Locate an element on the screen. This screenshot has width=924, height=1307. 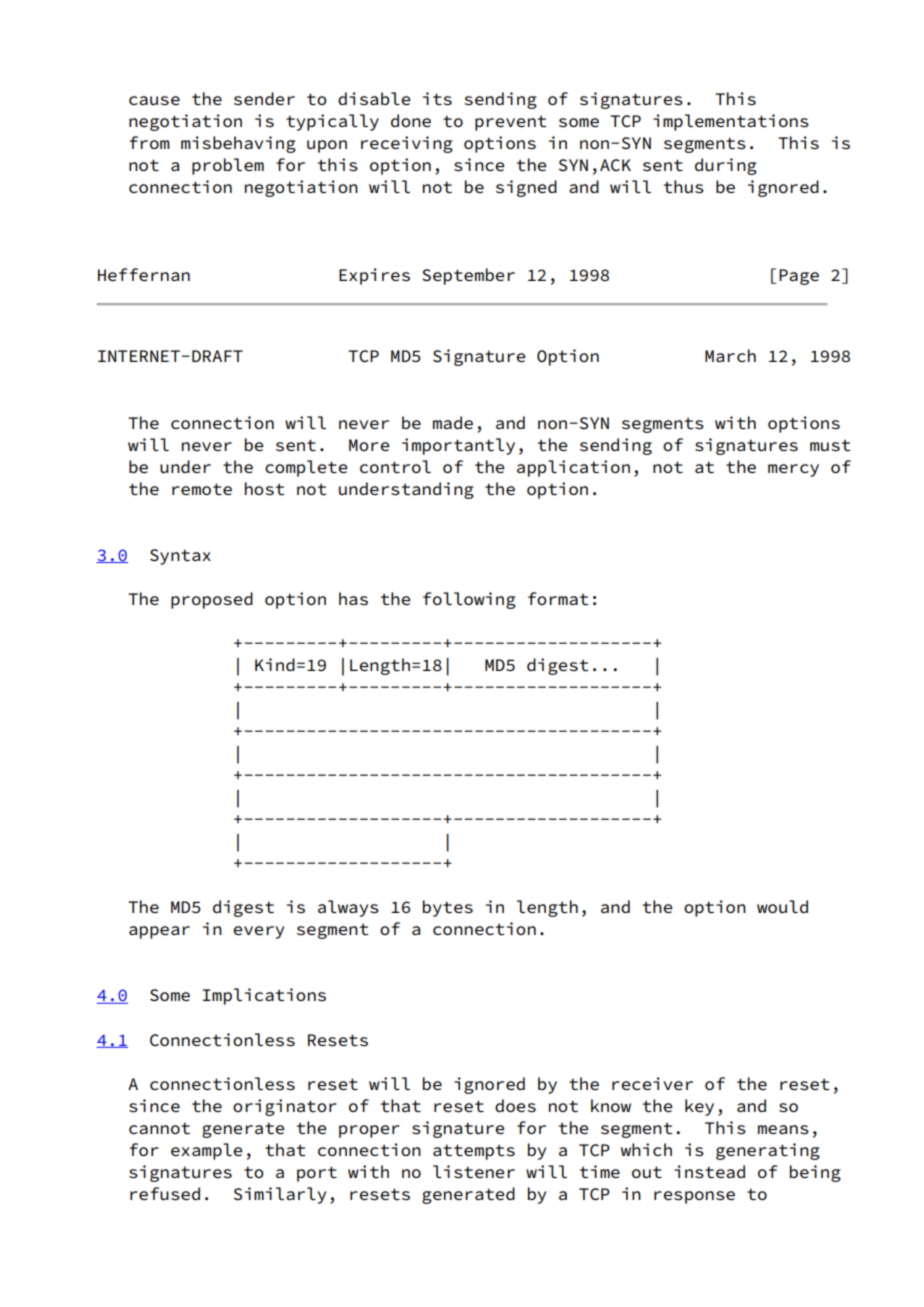
following is located at coordinates (469, 600).
